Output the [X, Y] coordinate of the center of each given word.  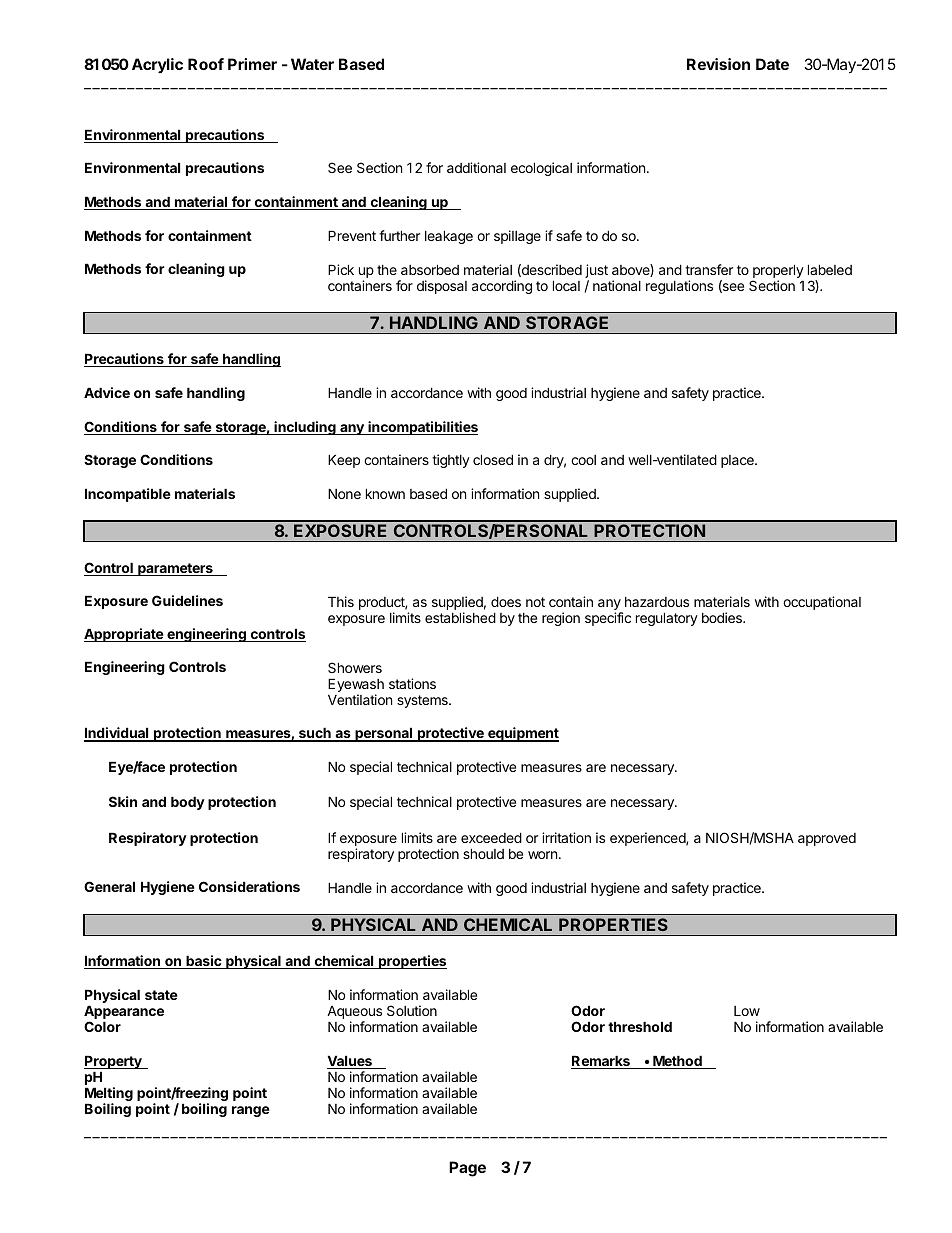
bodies [723, 617]
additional [476, 167]
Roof [206, 64]
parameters [175, 569]
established [460, 617]
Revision [718, 64]
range [251, 1111]
